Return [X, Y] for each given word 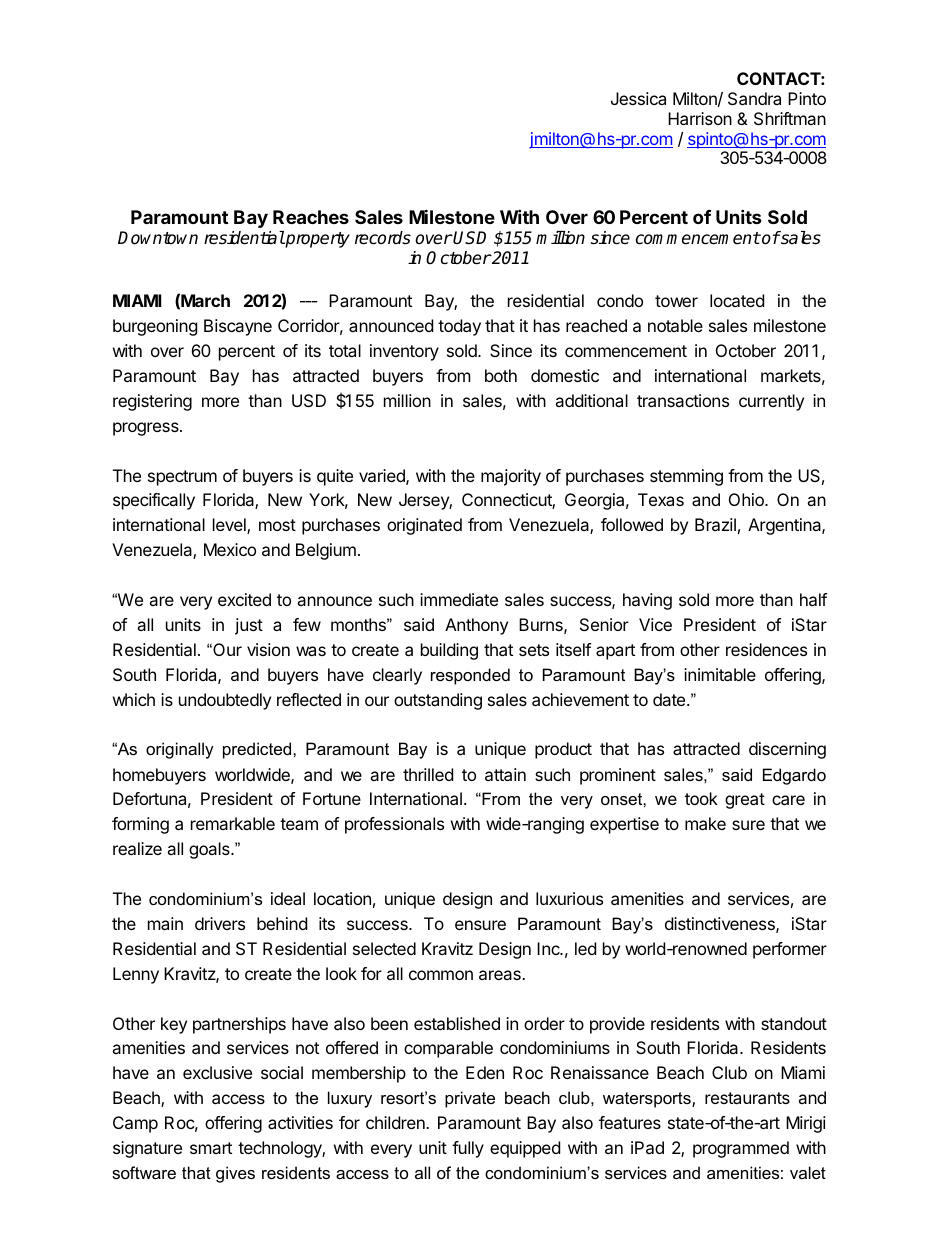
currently [771, 402]
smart [211, 1148]
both [501, 375]
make [705, 823]
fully [468, 1149]
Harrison [700, 118]
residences [766, 649]
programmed [741, 1149]
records [383, 238]
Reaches [311, 217]
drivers [220, 923]
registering [152, 402]
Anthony [476, 626]
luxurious [569, 898]
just [249, 626]
